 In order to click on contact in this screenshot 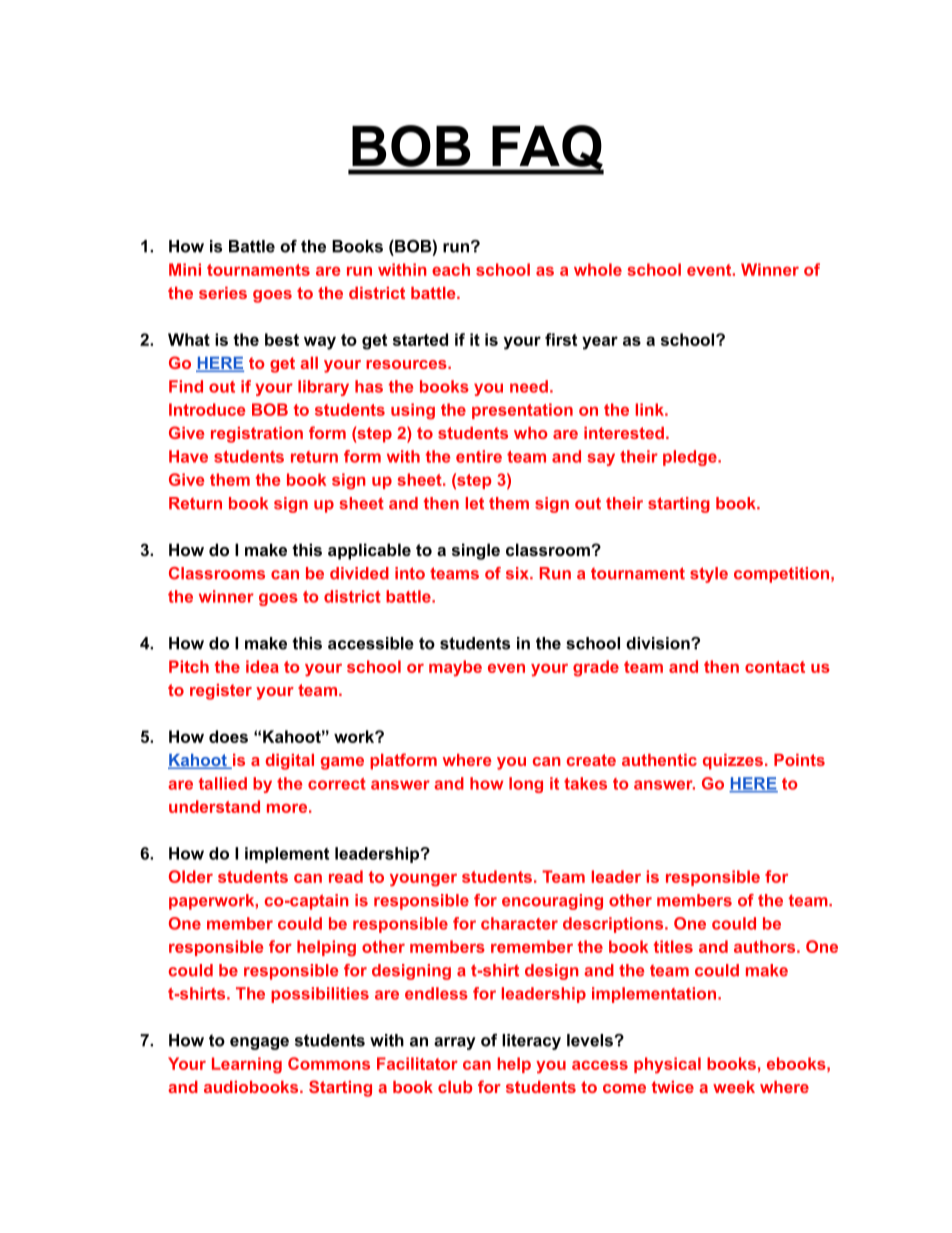, I will do `click(775, 667)`.
